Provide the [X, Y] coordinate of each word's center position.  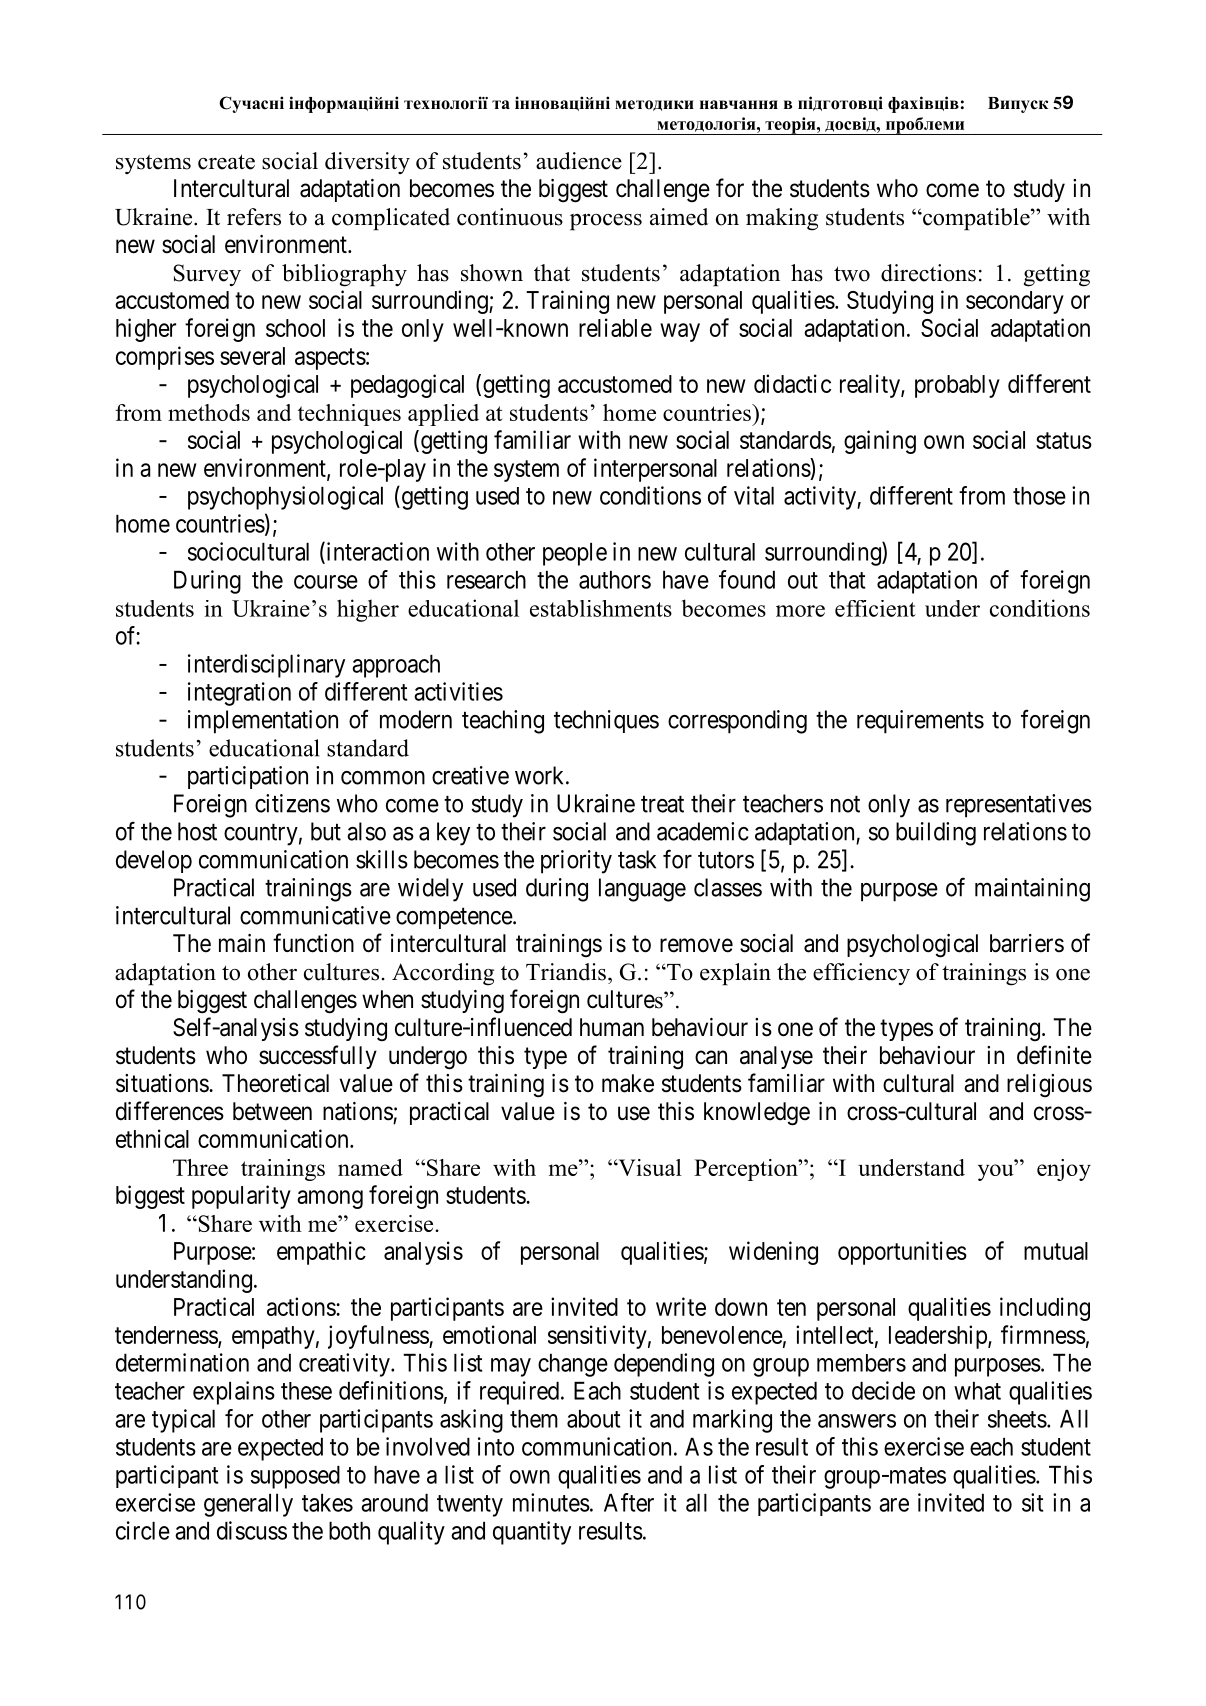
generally [248, 1505]
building [936, 834]
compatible [976, 219]
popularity [241, 1197]
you [997, 1172]
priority [576, 862]
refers [254, 217]
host [197, 831]
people [575, 554]
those [1039, 496]
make [628, 1083]
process [606, 222]
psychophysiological [285, 498]
